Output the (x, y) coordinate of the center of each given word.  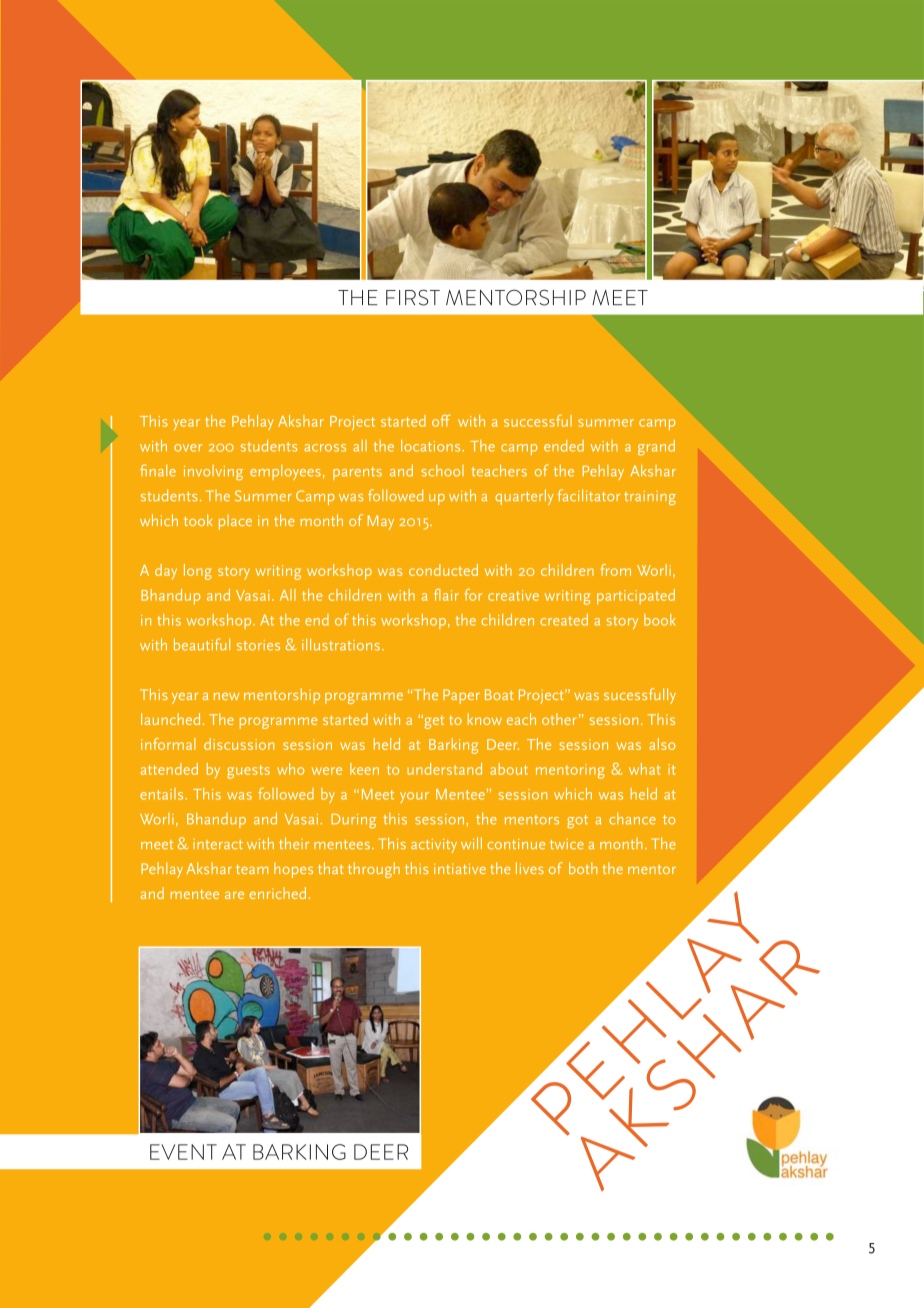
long (198, 572)
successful (538, 421)
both (583, 868)
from (616, 570)
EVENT (183, 1152)
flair (446, 595)
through (374, 870)
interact (218, 844)
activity (434, 846)
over (188, 448)
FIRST (413, 297)
